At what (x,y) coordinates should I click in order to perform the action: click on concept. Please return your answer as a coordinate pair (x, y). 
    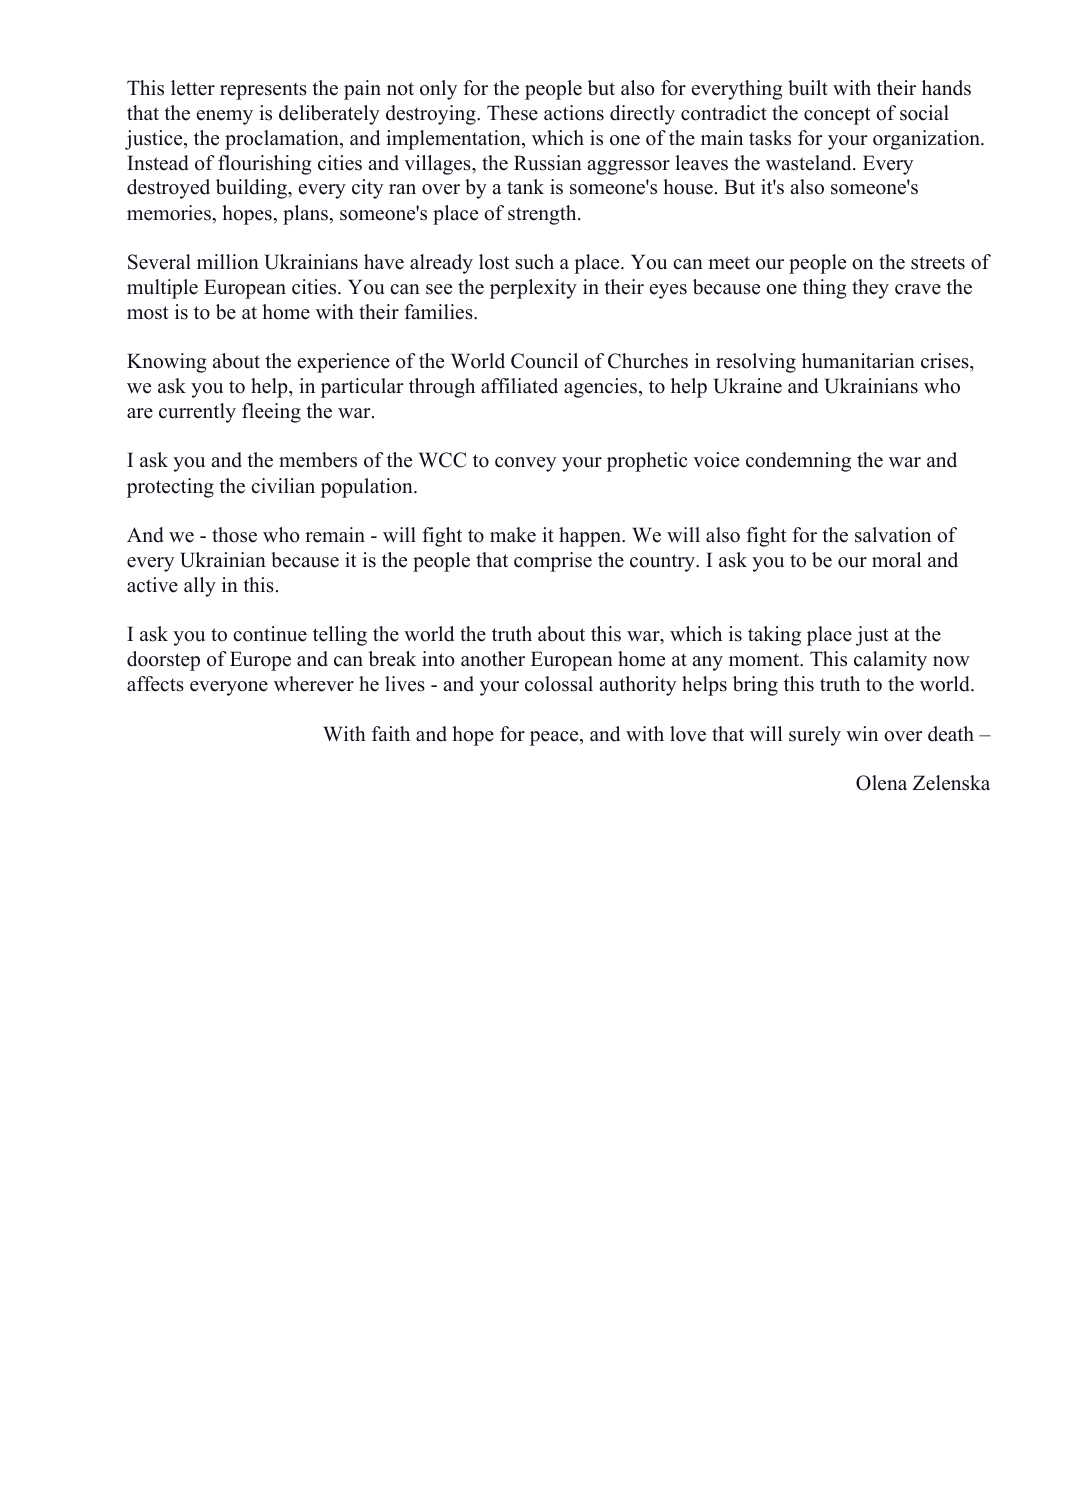
    Looking at the image, I should click on (837, 116).
